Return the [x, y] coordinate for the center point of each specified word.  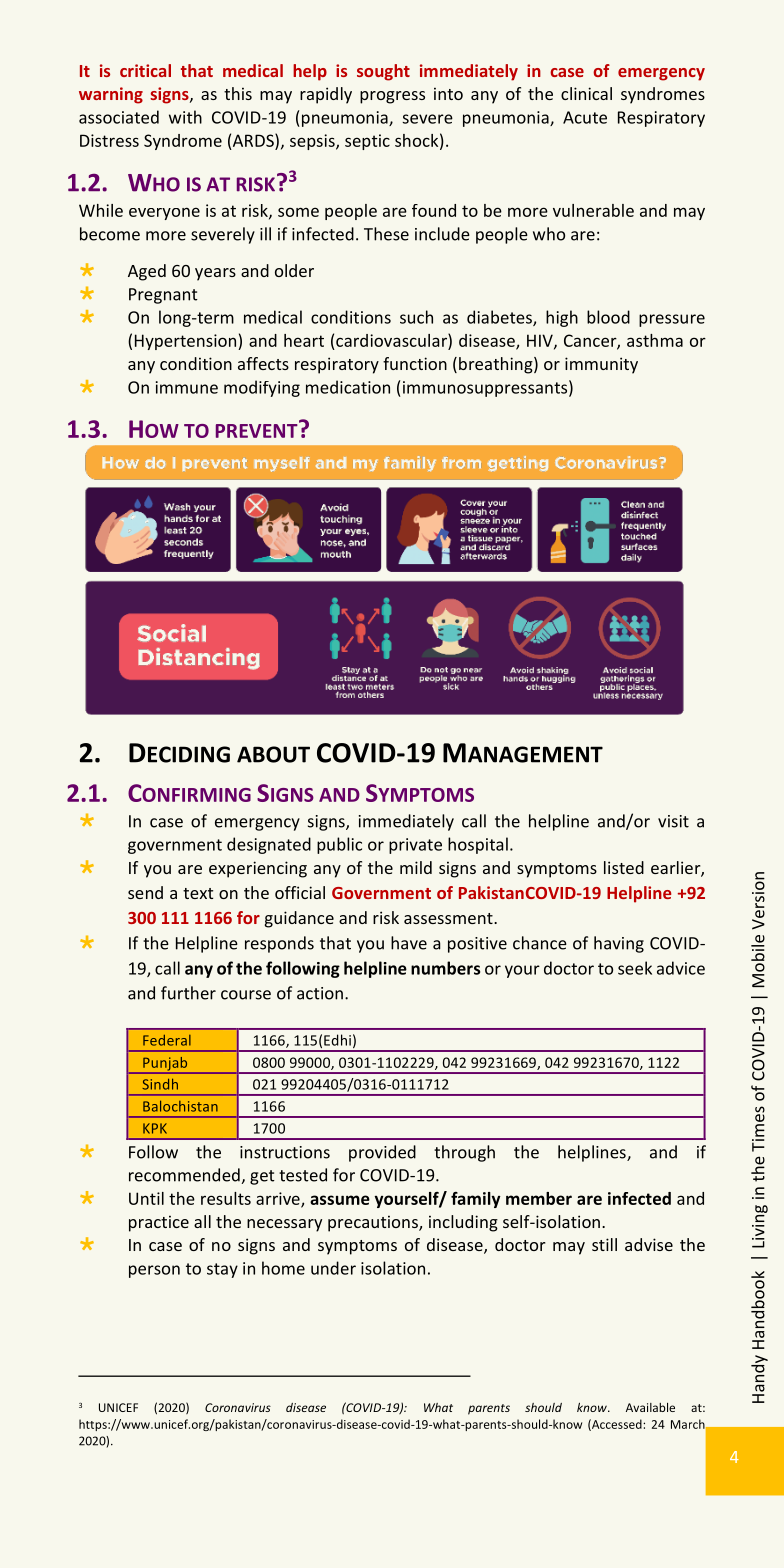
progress [392, 97]
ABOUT [273, 754]
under [333, 1268]
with [185, 117]
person [154, 1271]
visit [673, 821]
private [415, 846]
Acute [585, 117]
